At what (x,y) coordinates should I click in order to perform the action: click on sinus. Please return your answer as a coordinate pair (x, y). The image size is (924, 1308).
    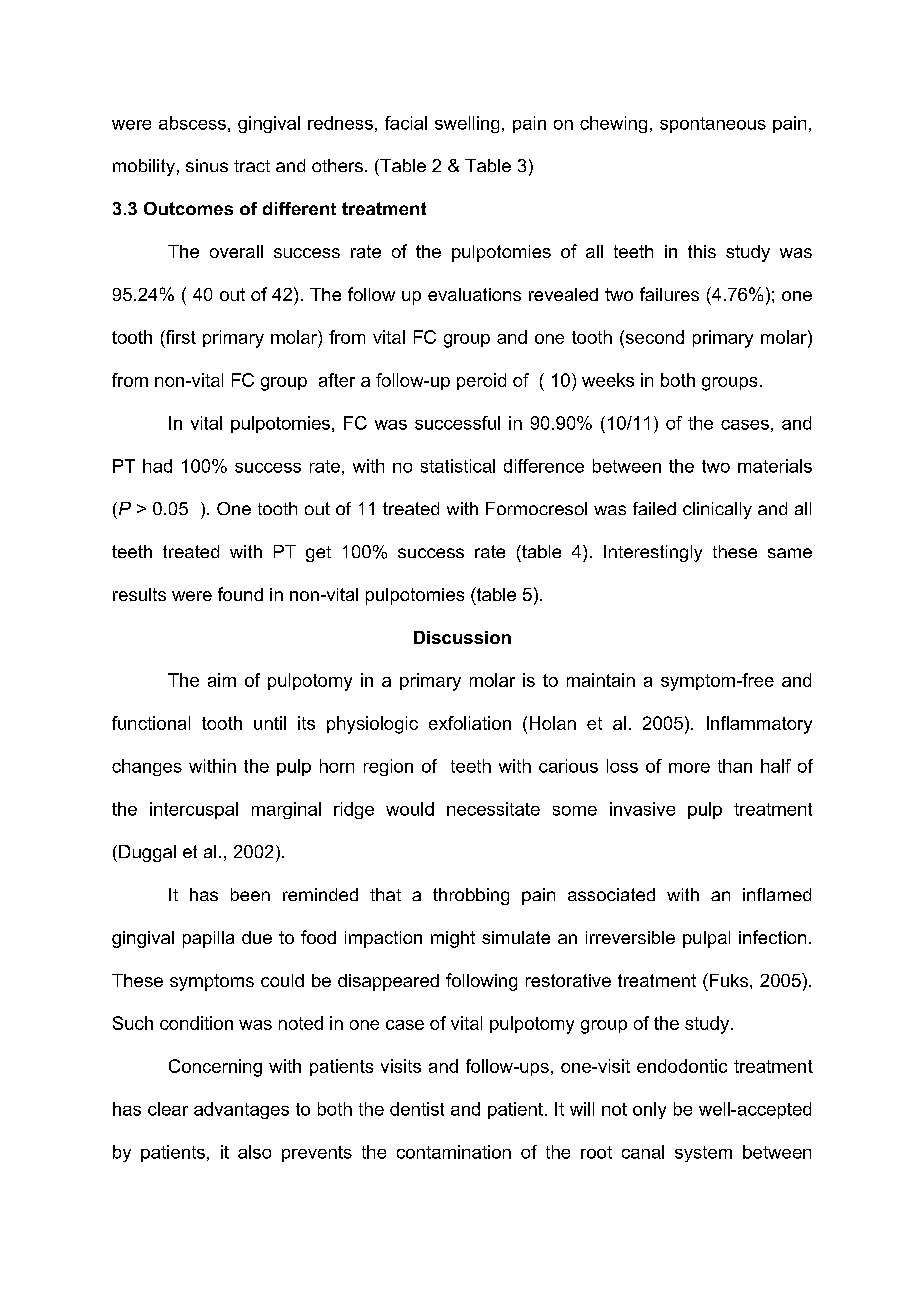
    Looking at the image, I should click on (207, 165).
